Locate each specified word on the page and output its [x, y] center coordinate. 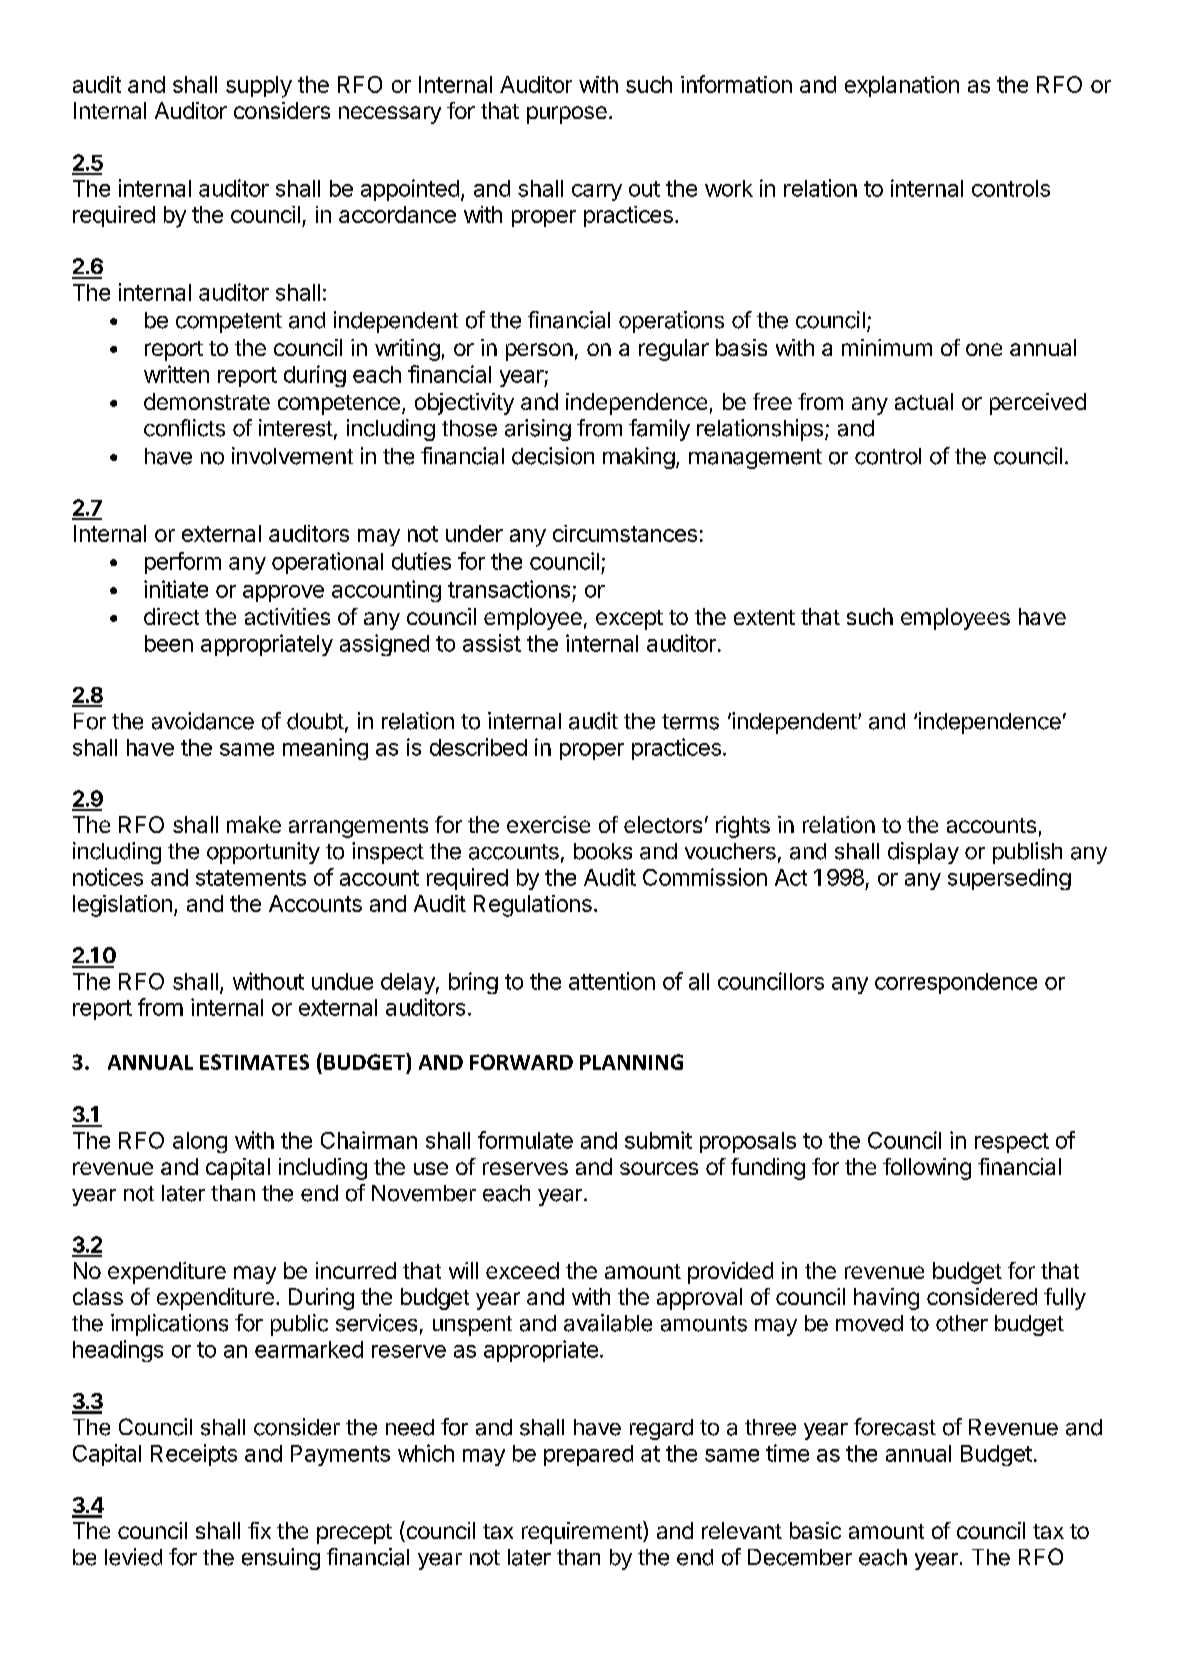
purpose [567, 115]
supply [259, 87]
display [923, 853]
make [254, 824]
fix [259, 1530]
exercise [548, 824]
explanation [902, 86]
